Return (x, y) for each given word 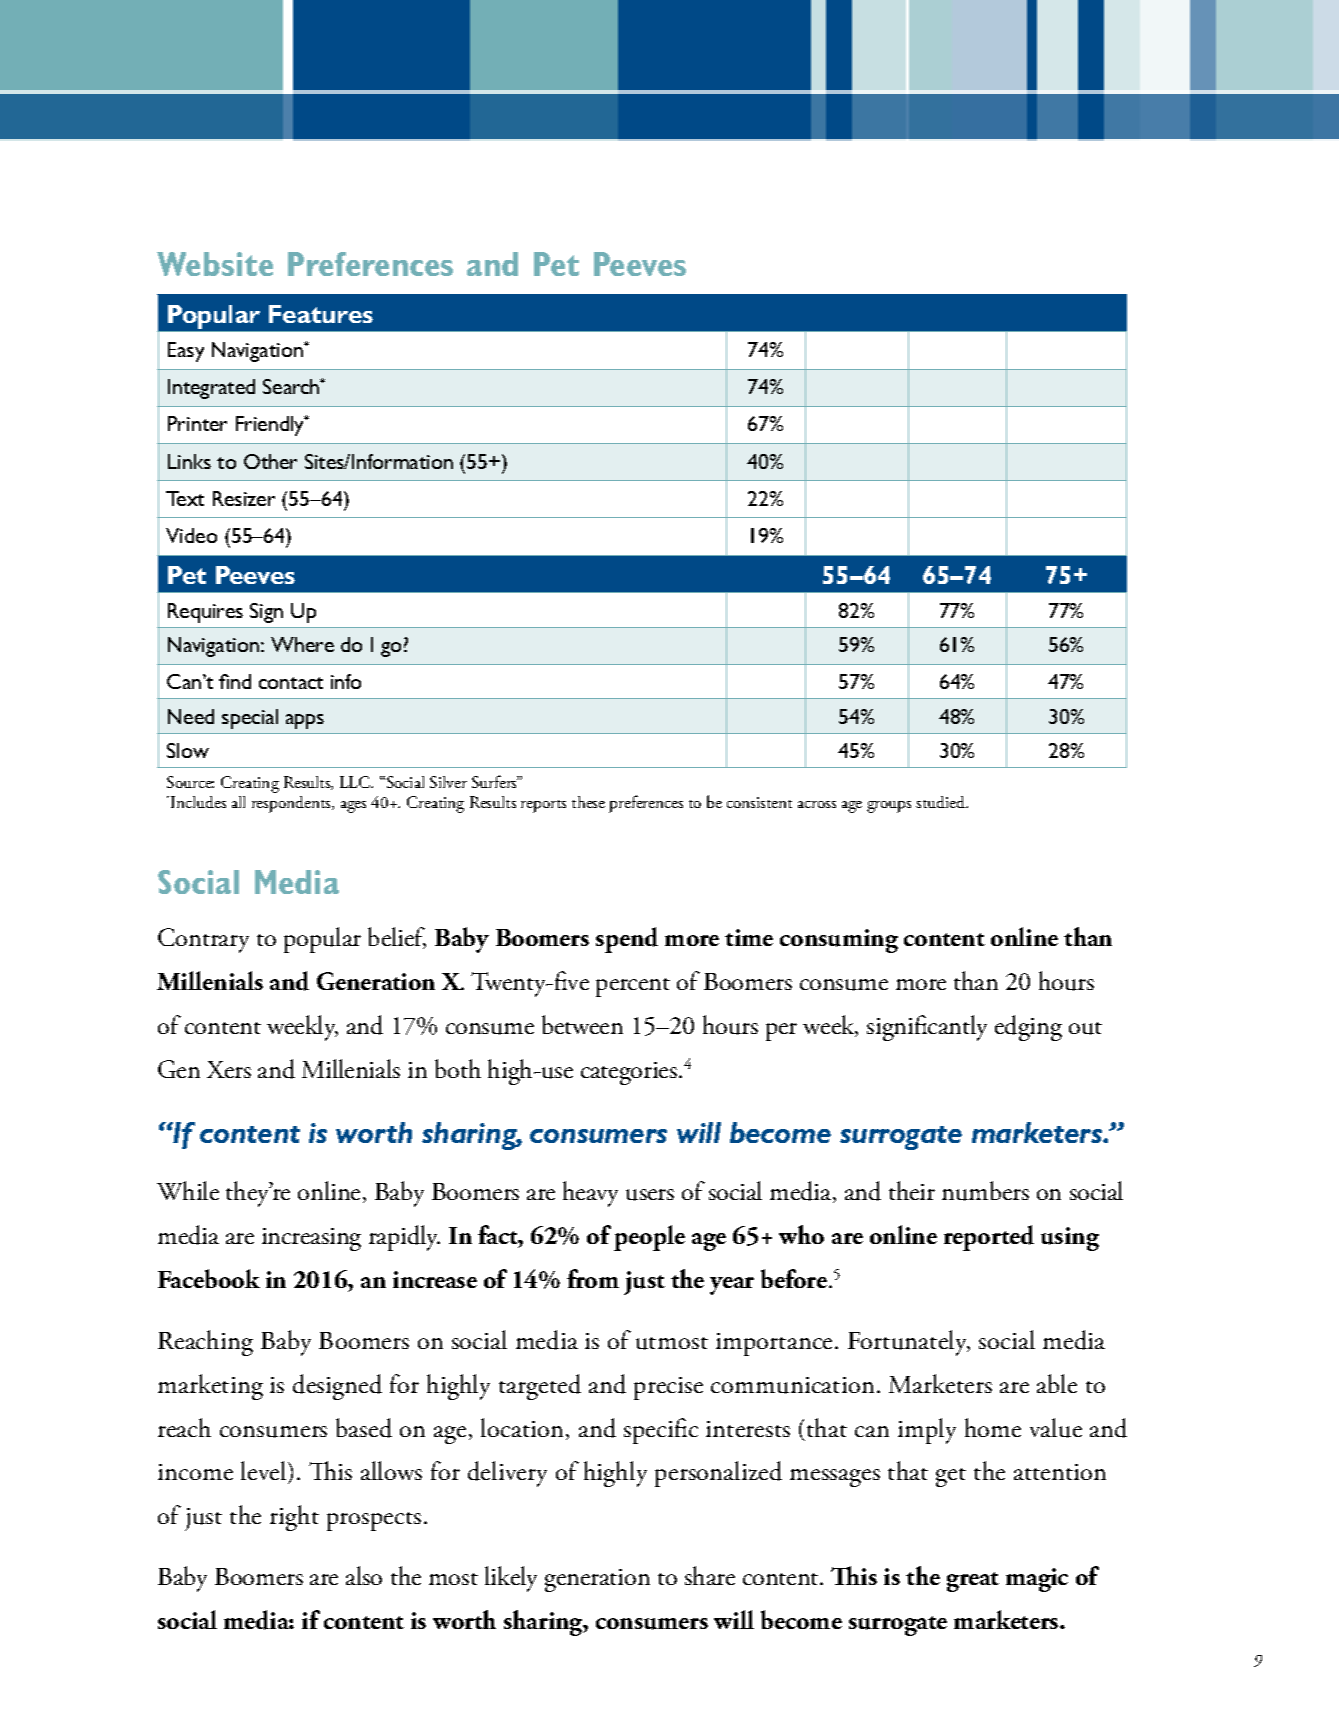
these (588, 802)
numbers (985, 1191)
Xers (229, 1069)
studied (942, 802)
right (294, 1518)
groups (889, 807)
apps (305, 721)
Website (215, 264)
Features (321, 314)
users (650, 1195)
